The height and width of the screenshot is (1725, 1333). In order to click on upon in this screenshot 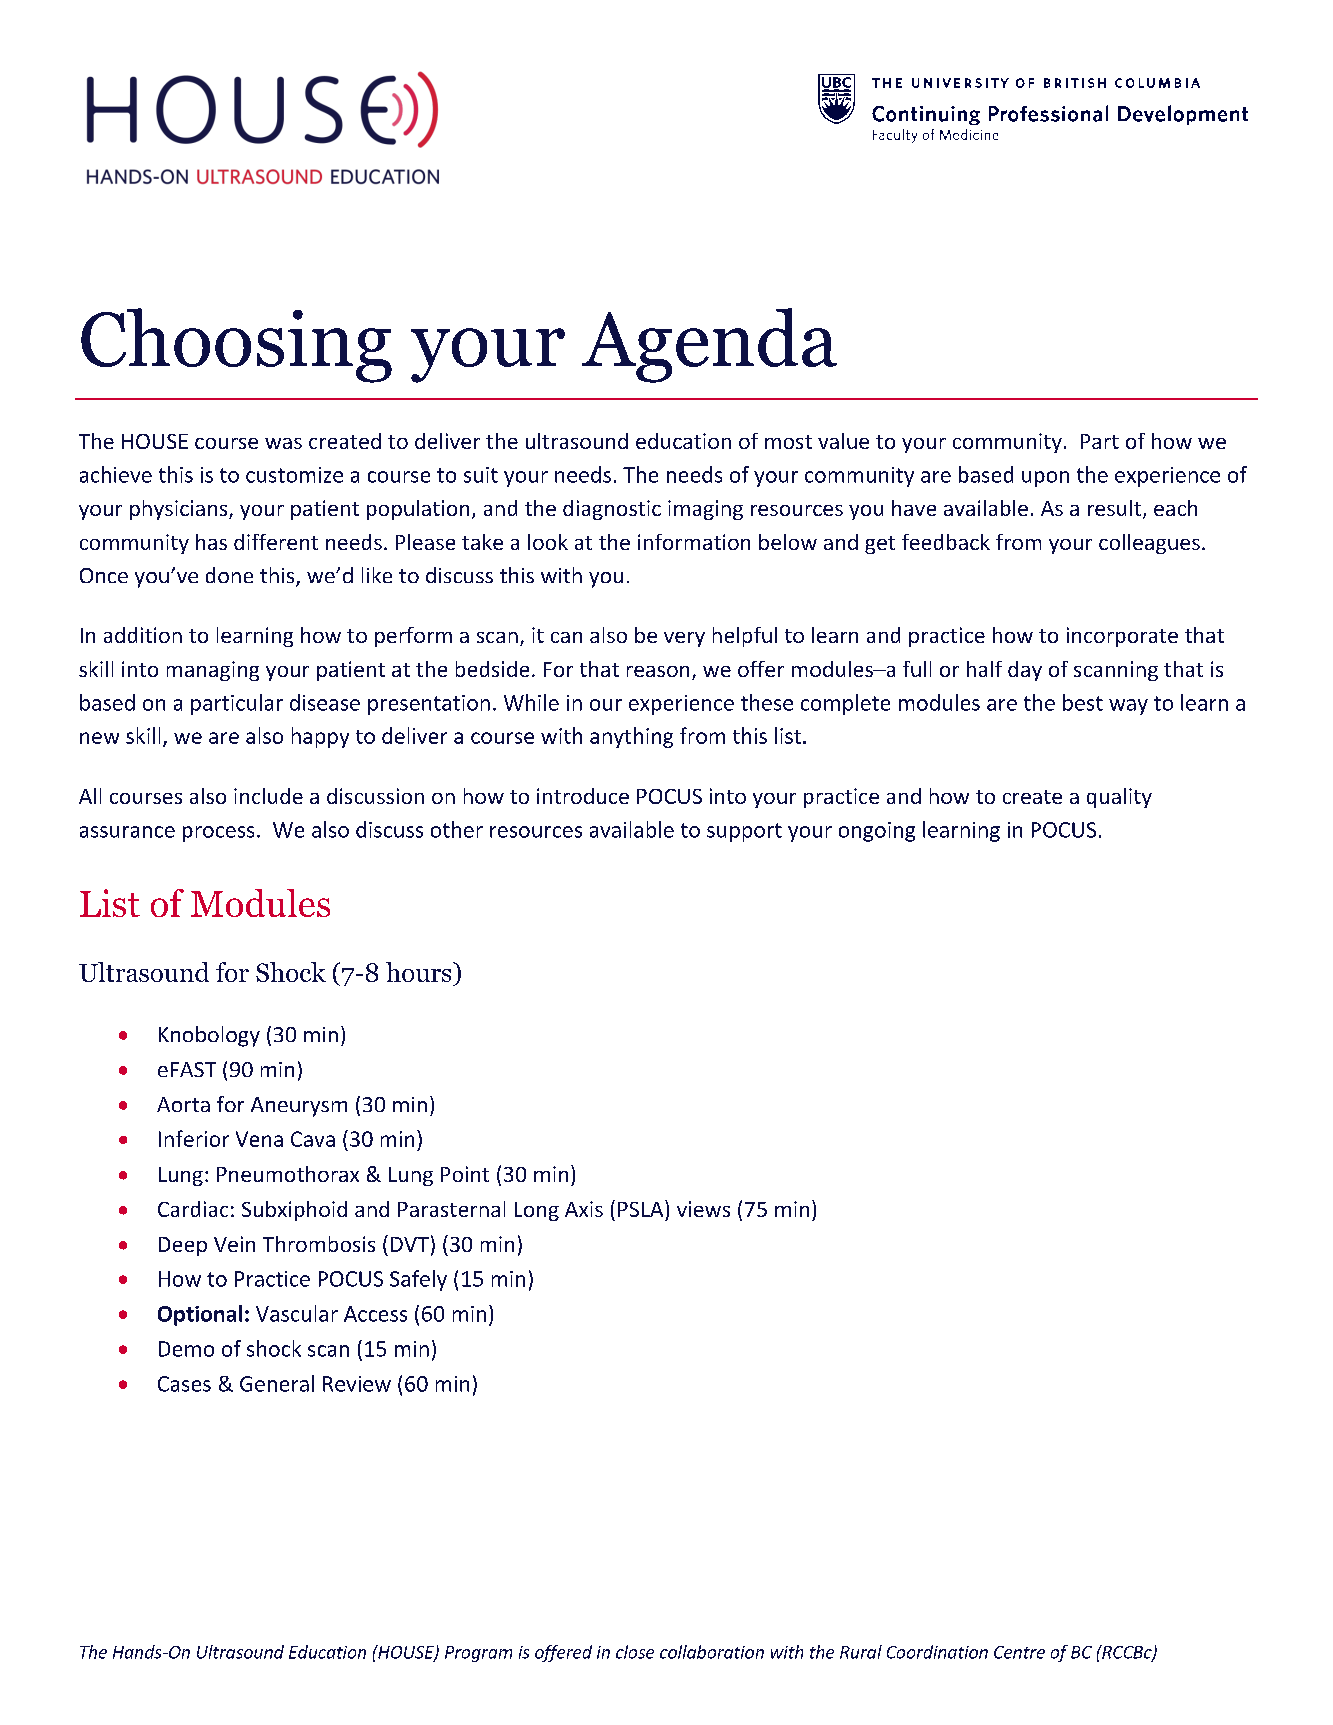, I will do `click(1045, 479)`.
